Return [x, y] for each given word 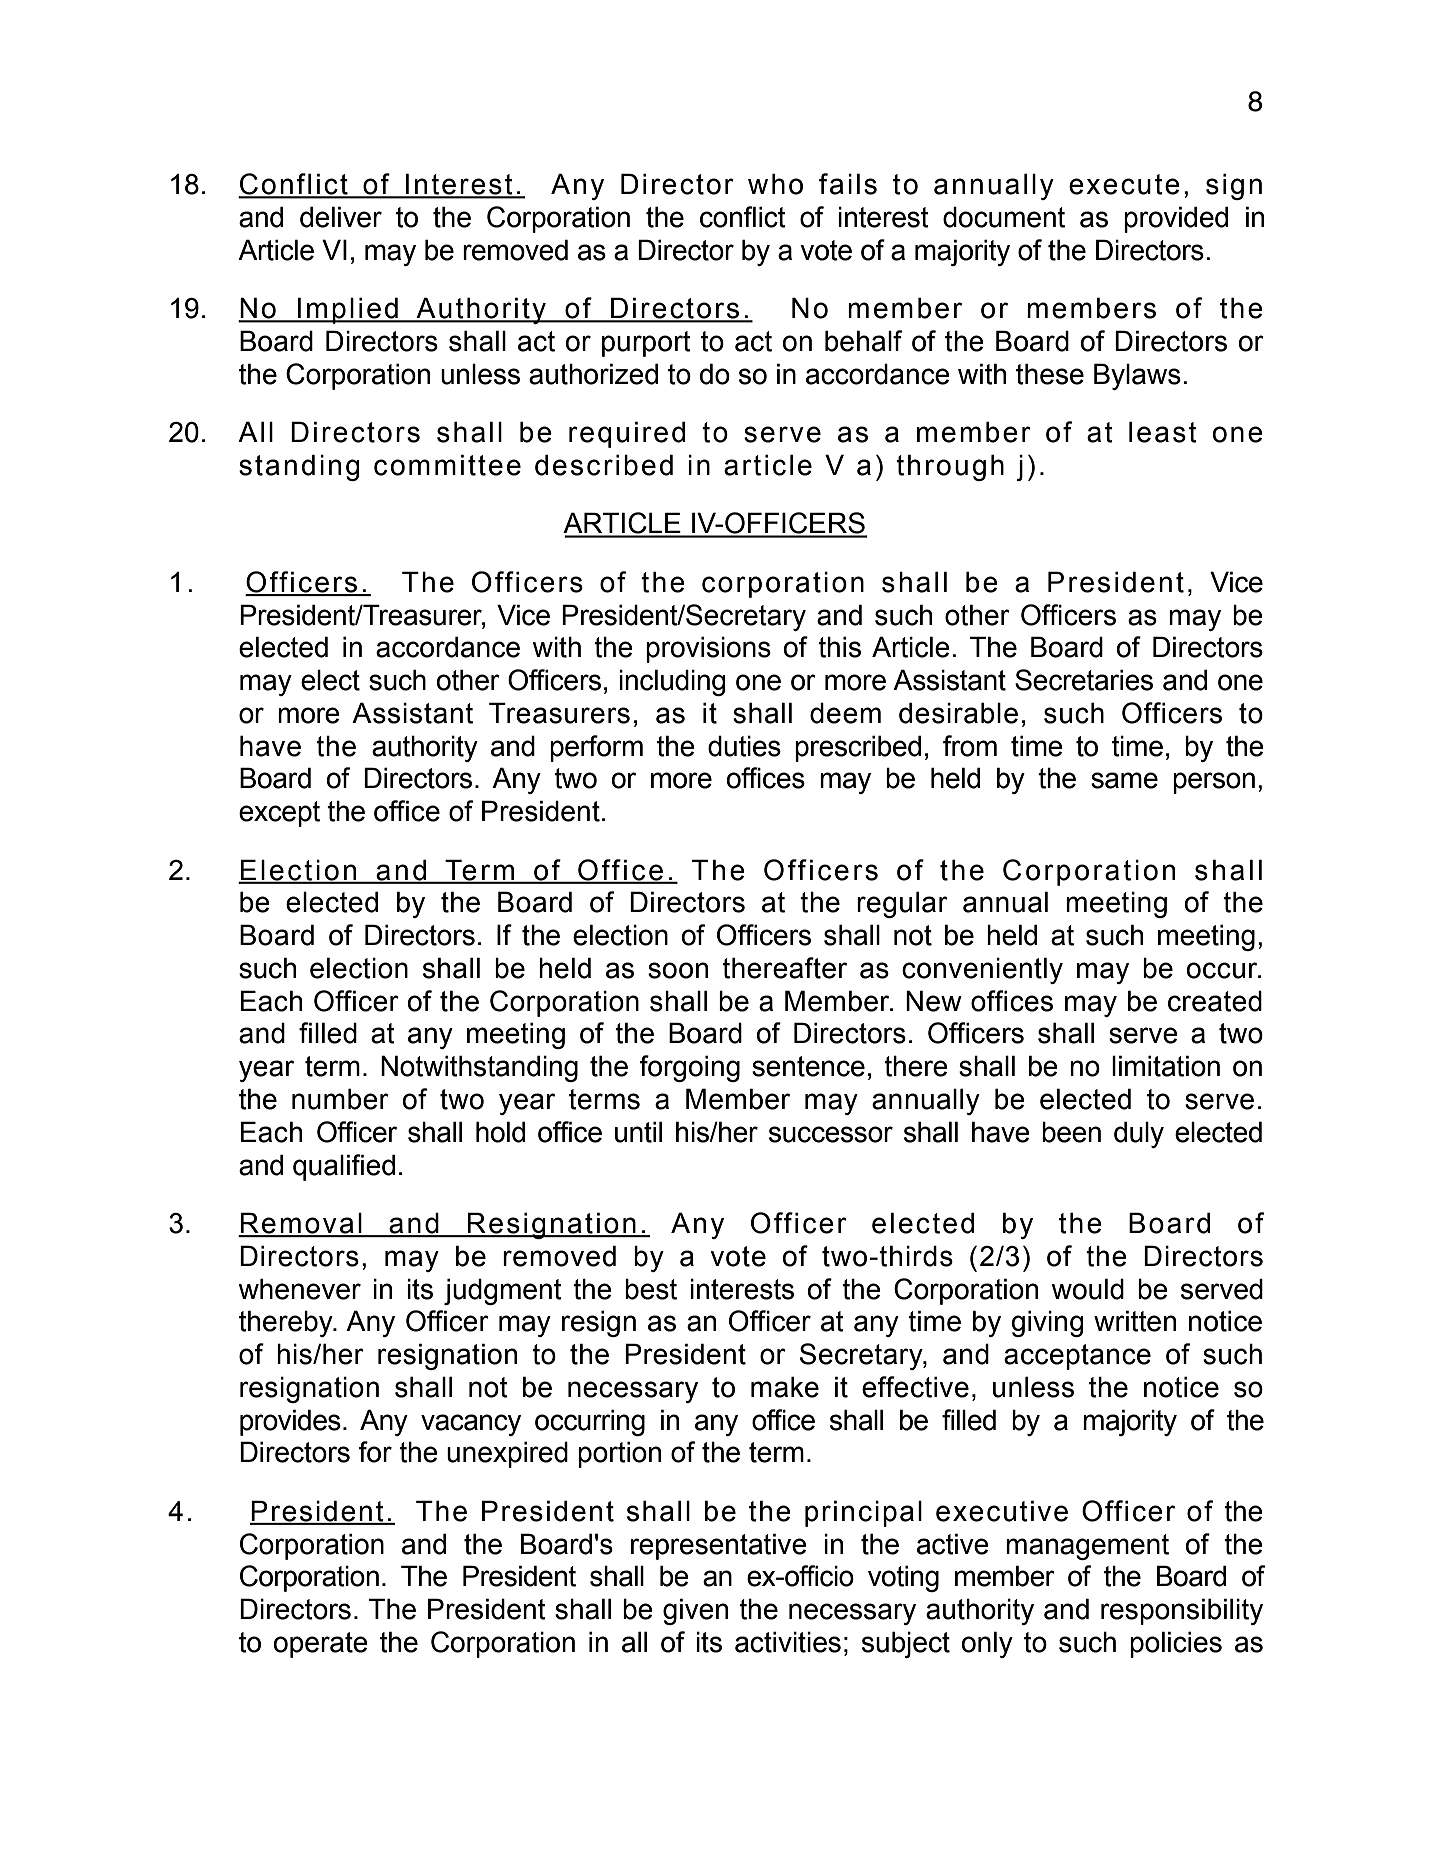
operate [321, 1645]
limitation [1166, 1066]
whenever [299, 1289]
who [775, 184]
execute [1124, 184]
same [1124, 780]
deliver [341, 217]
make [785, 1387]
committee [447, 465]
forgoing [689, 1068]
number [340, 1099]
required [627, 434]
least [1163, 432]
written [1135, 1321]
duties [744, 746]
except [279, 814]
